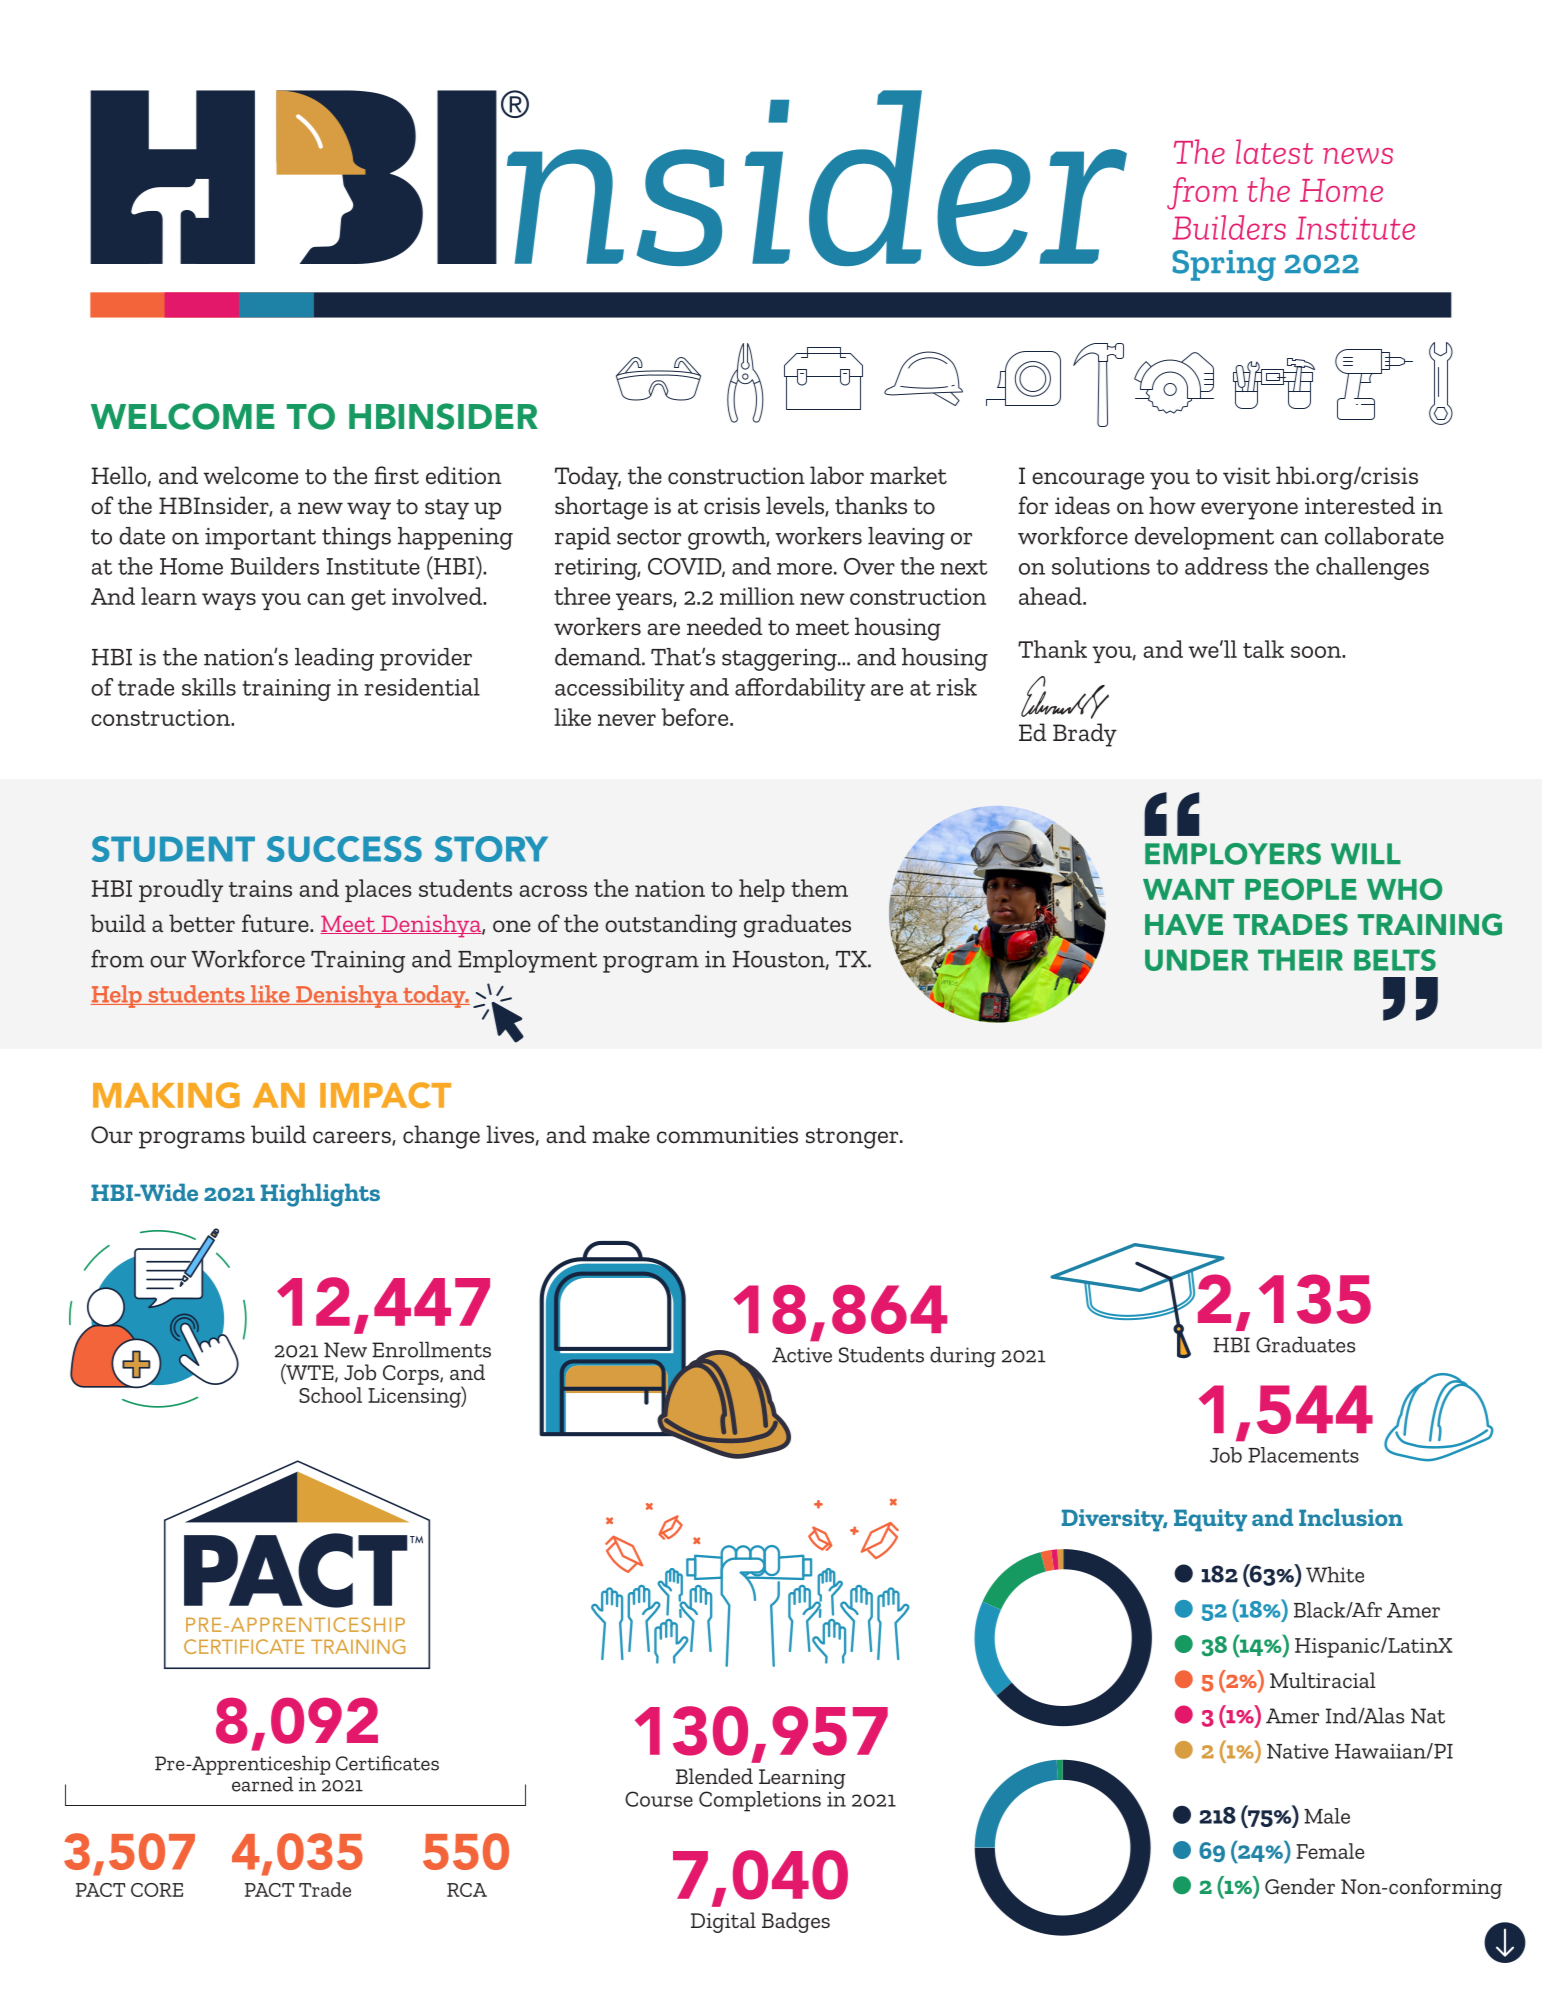 The image size is (1542, 1996). Describe the element at coordinates (908, 475) in the document. I see `market` at that location.
